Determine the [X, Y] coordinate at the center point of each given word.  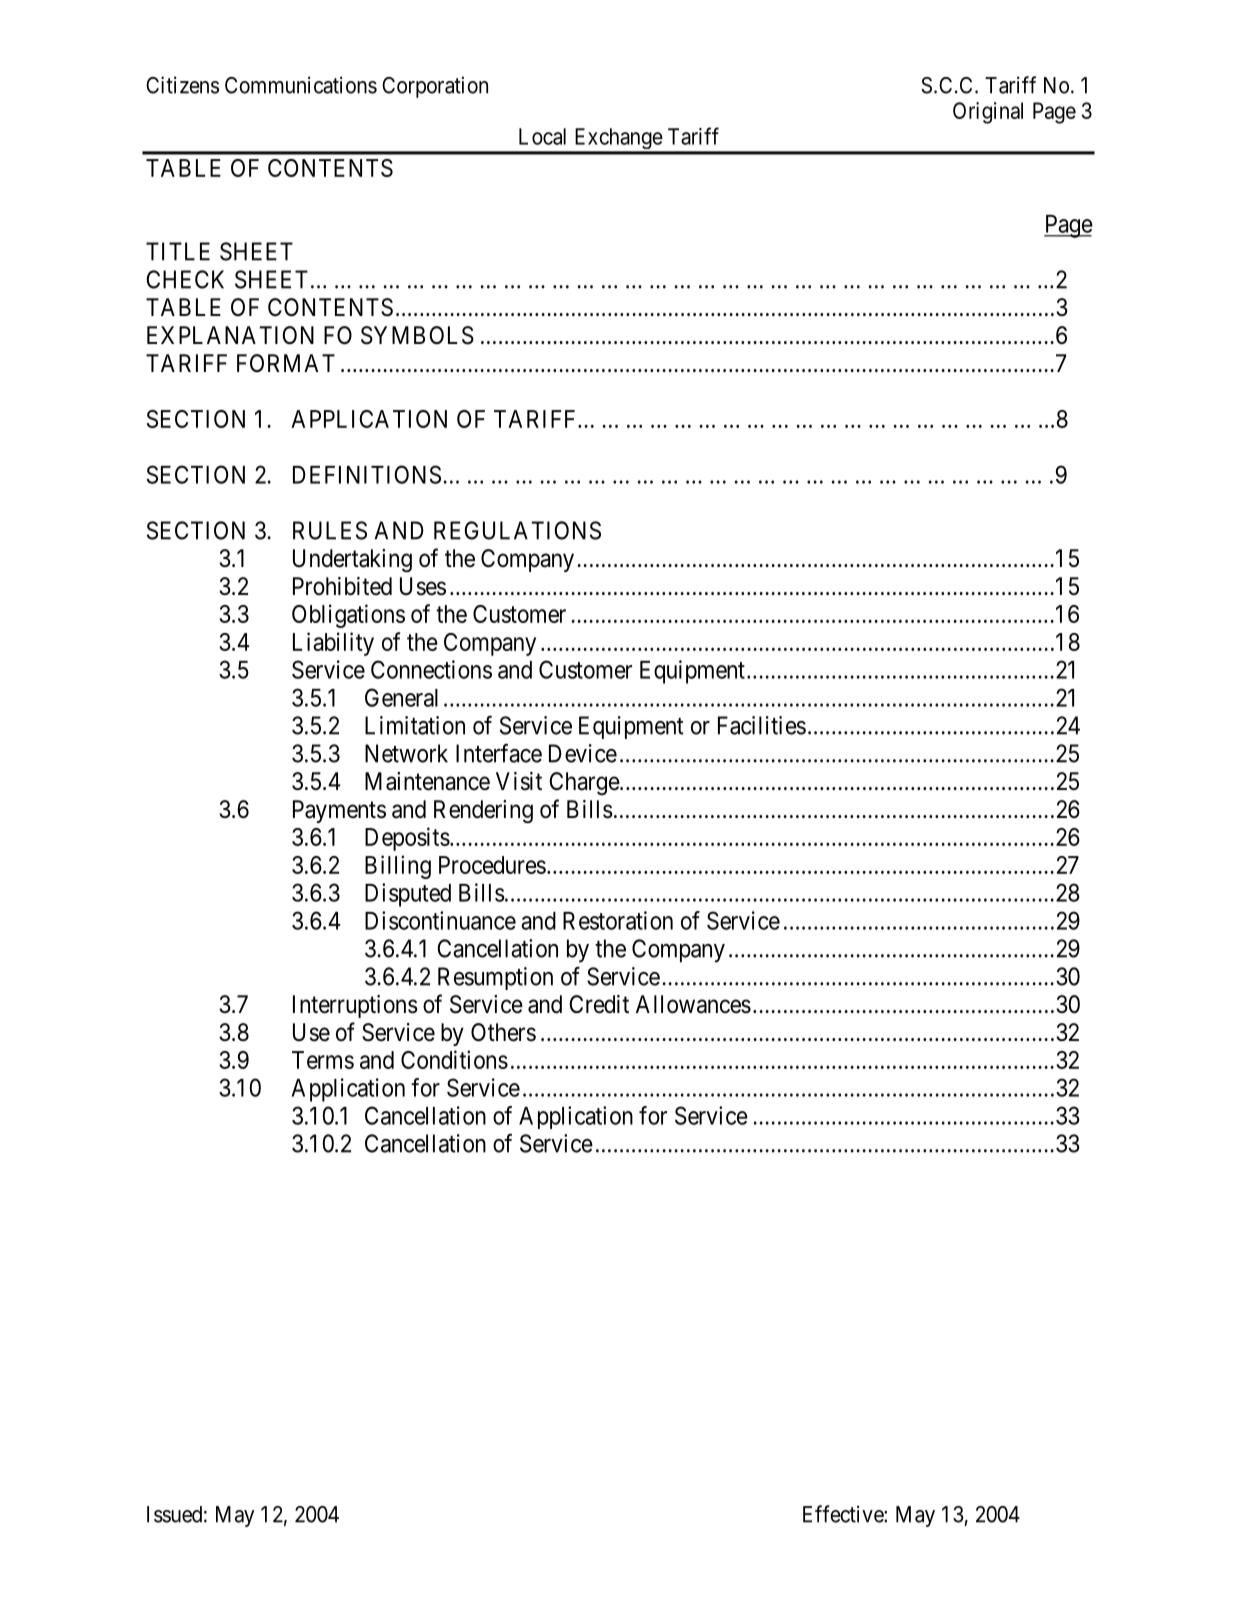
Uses [423, 586]
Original [988, 113]
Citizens [182, 85]
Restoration [618, 920]
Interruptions [355, 1006]
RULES [330, 530]
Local [542, 136]
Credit [599, 1004]
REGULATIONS [517, 530]
